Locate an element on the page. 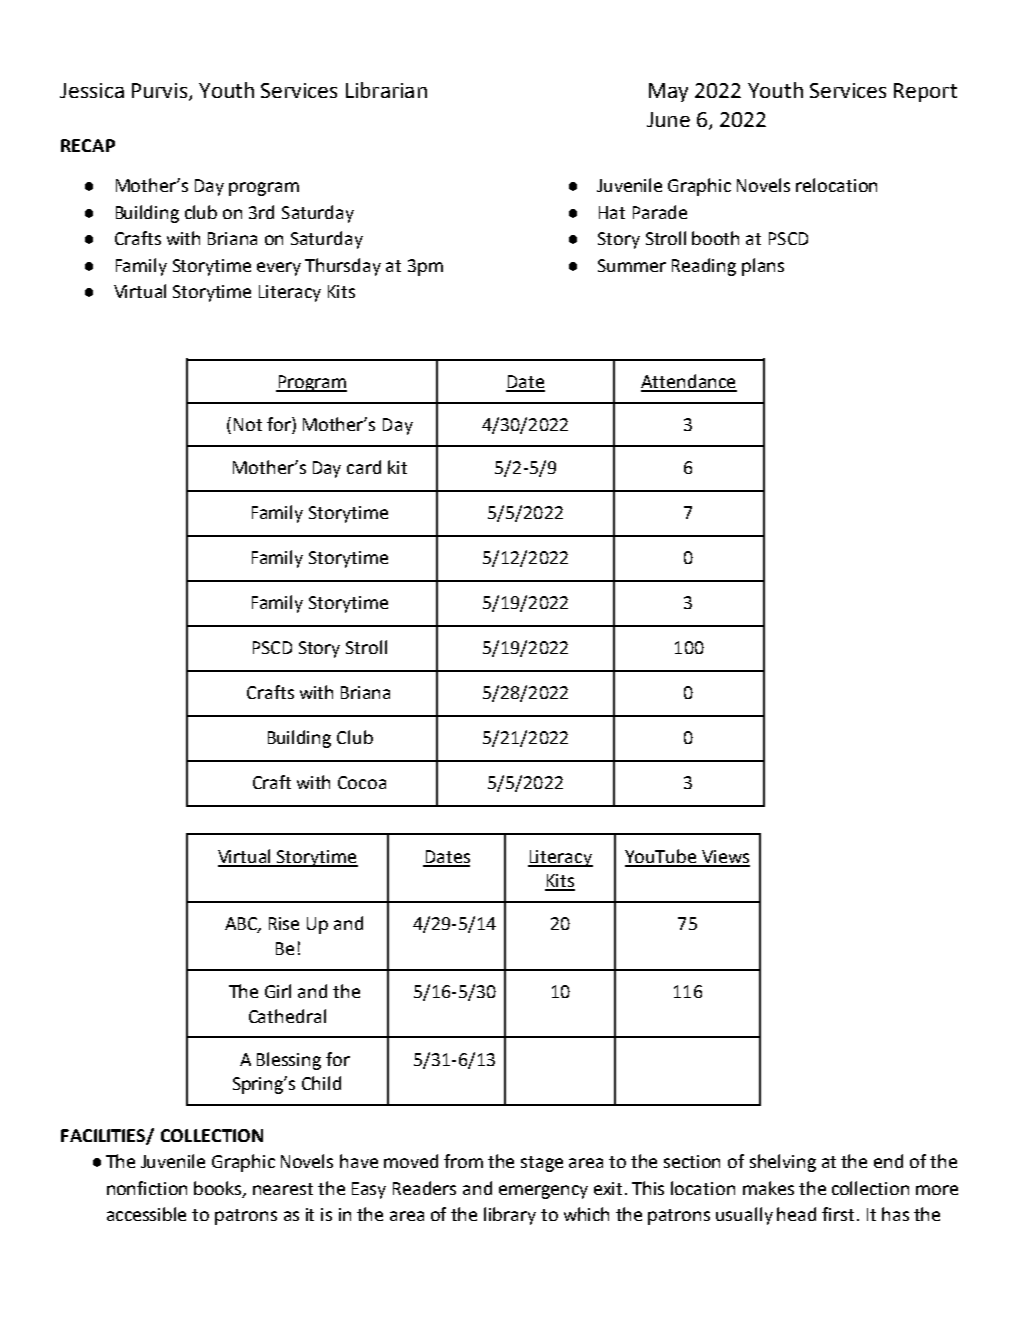  card is located at coordinates (364, 467).
